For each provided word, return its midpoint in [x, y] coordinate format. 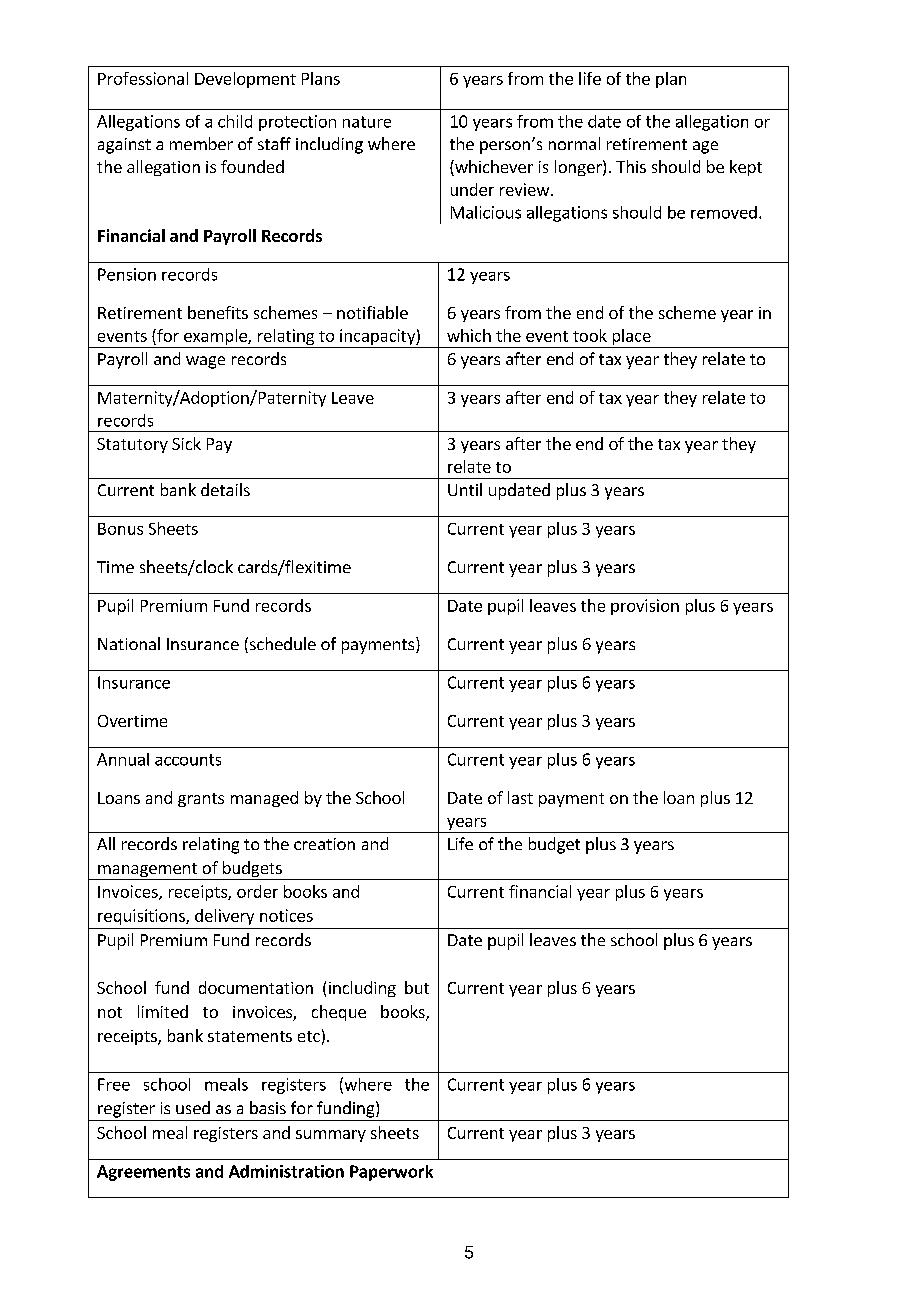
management [148, 871]
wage [205, 362]
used [193, 1107]
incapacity [377, 338]
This [631, 166]
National [129, 643]
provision [645, 607]
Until [465, 489]
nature [367, 122]
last [520, 797]
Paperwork [391, 1173]
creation [324, 844]
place [631, 338]
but [417, 987]
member [201, 143]
